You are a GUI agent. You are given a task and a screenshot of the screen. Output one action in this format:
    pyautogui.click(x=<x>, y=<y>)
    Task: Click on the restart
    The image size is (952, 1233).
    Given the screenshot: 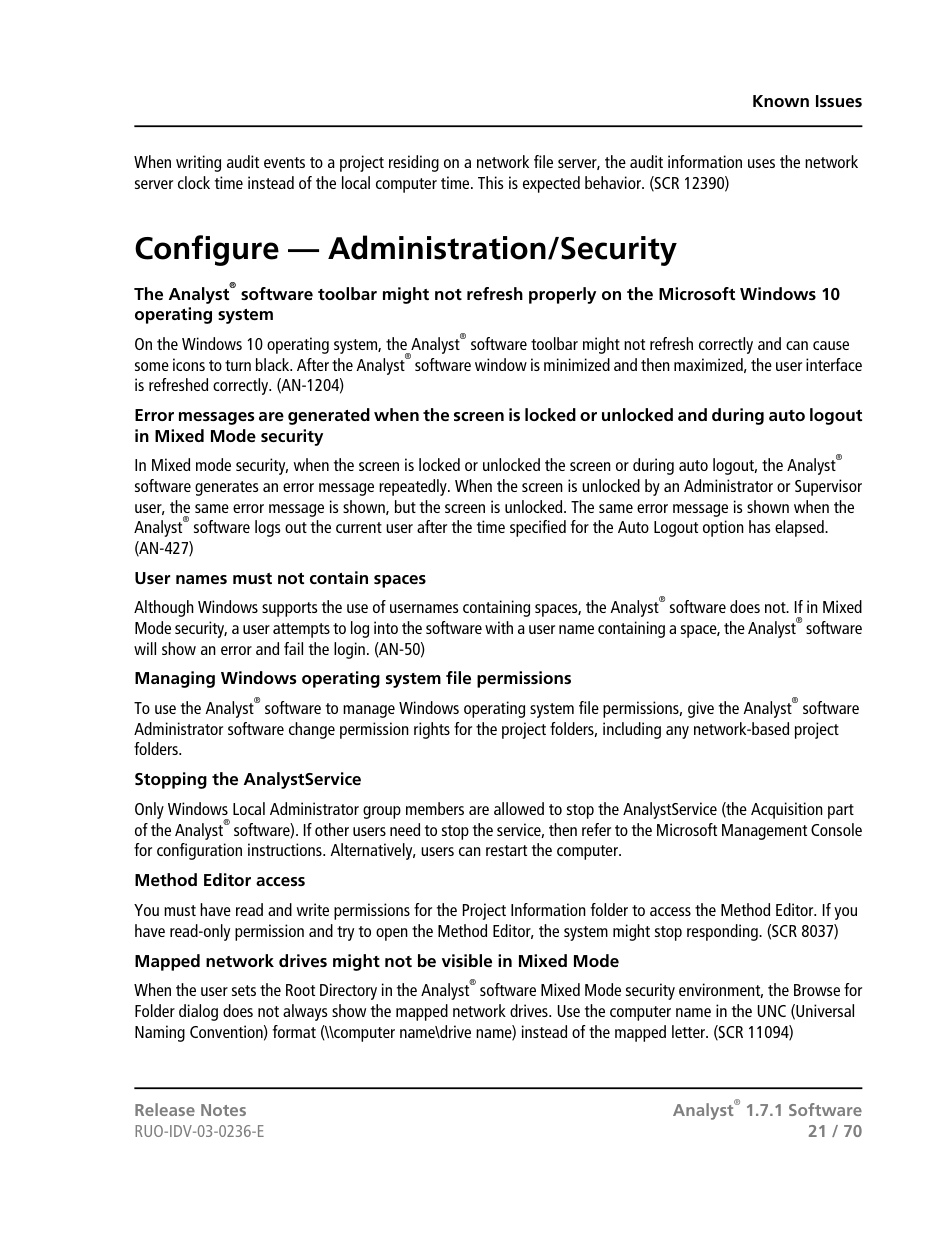 What is the action you would take?
    pyautogui.click(x=506, y=850)
